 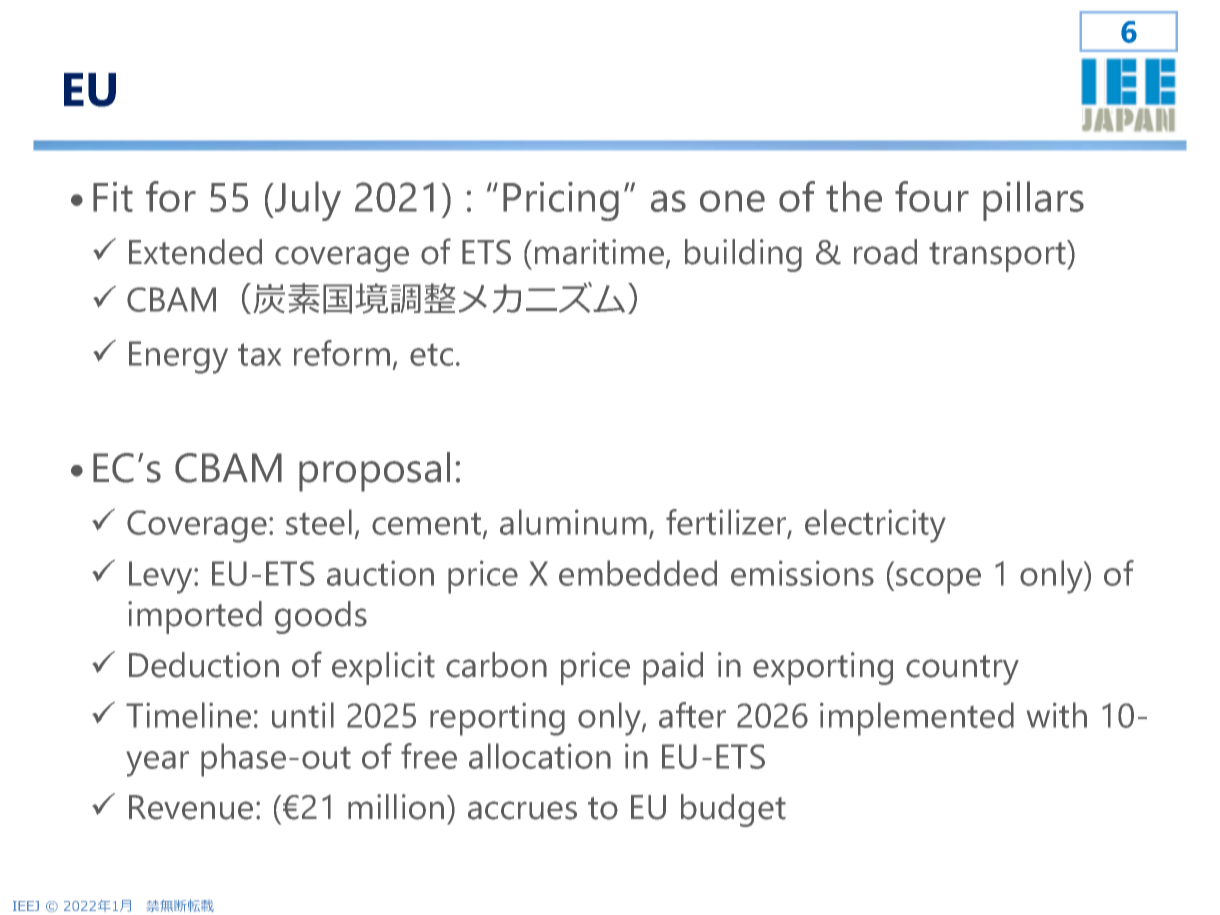 I want to click on four, so click(x=932, y=196).
